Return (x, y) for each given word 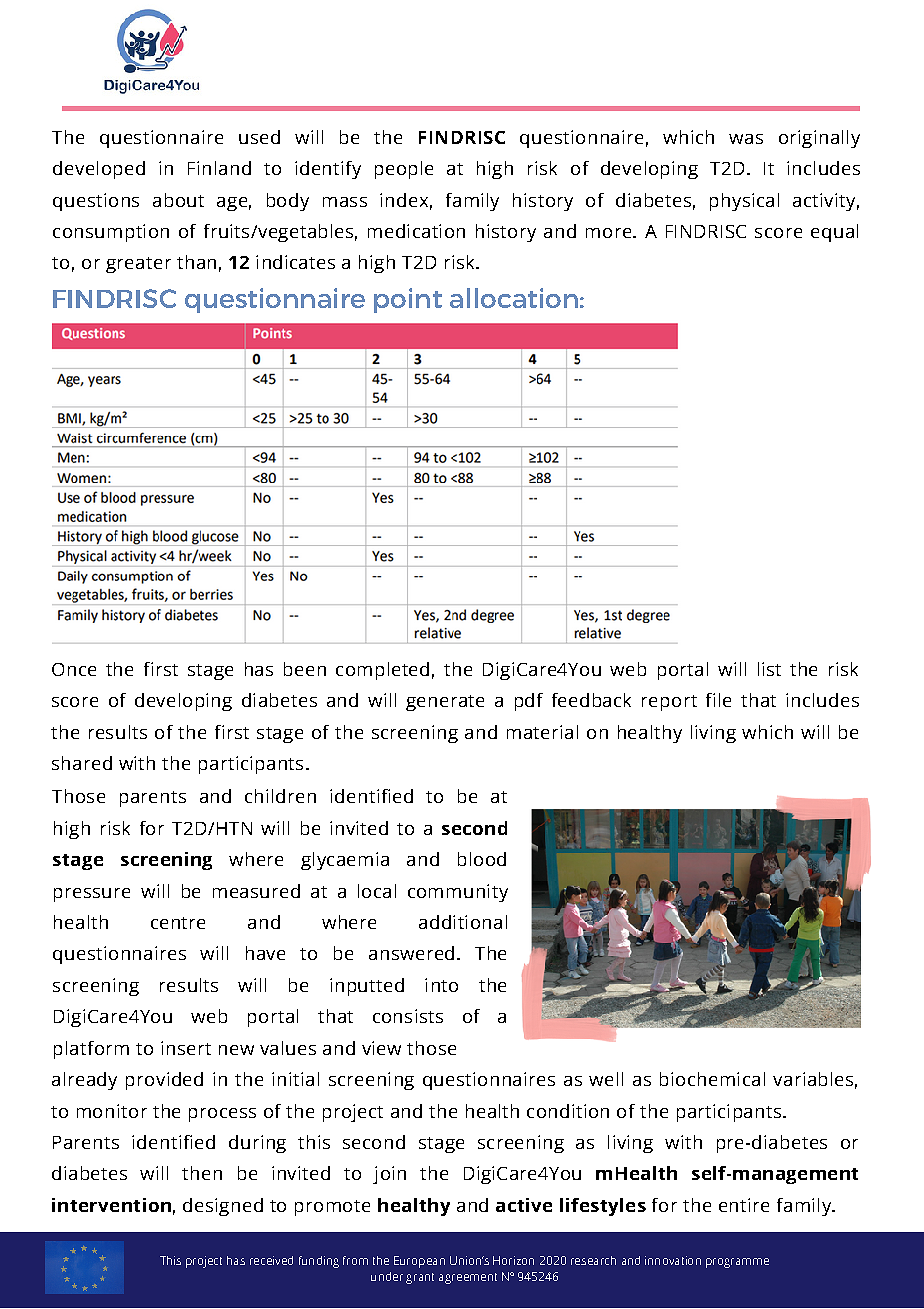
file (718, 700)
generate (445, 703)
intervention (111, 1205)
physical (744, 202)
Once (74, 669)
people (404, 170)
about (178, 200)
